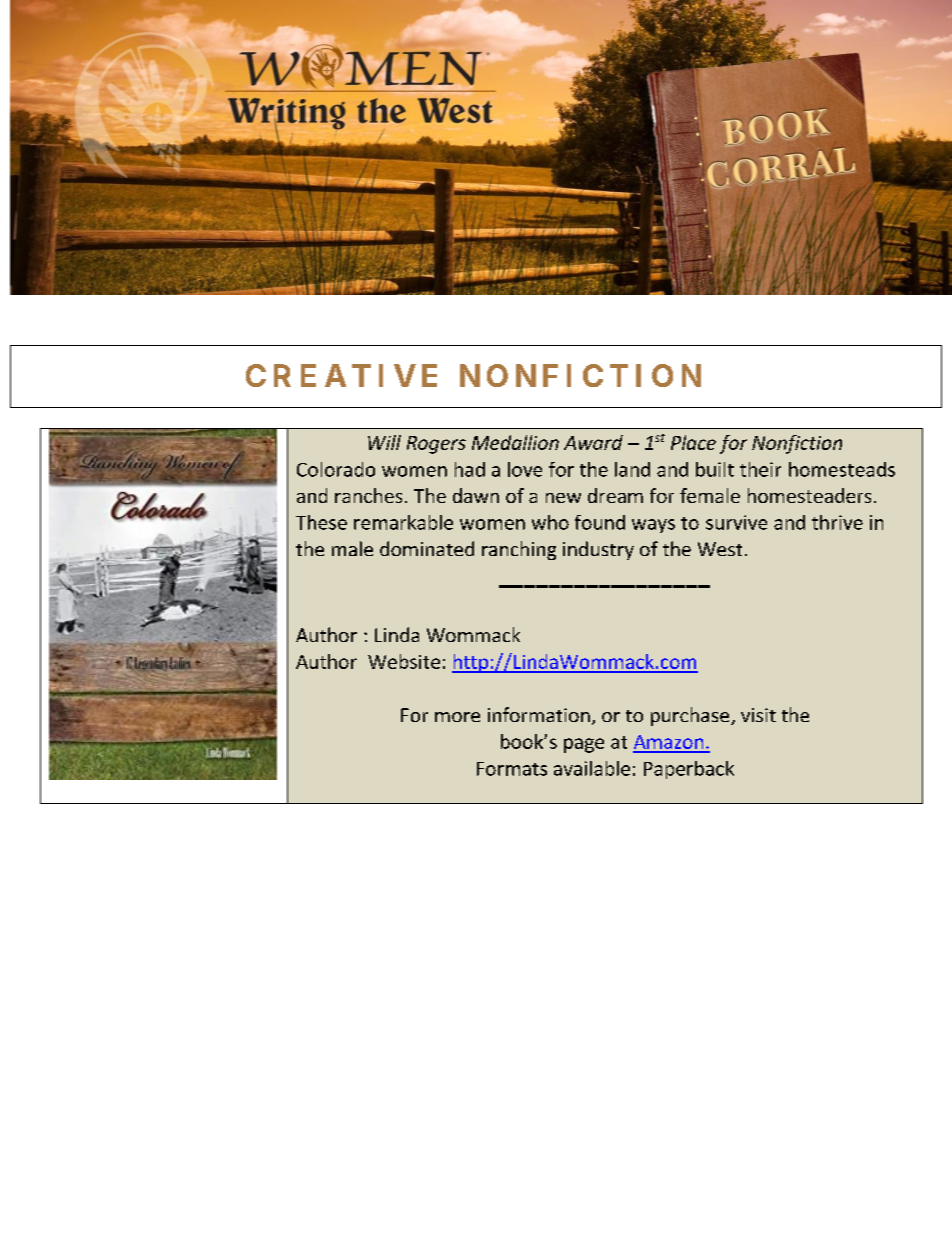 The height and width of the screenshot is (1233, 952). What do you see at coordinates (592, 768) in the screenshot?
I see `available` at bounding box center [592, 768].
